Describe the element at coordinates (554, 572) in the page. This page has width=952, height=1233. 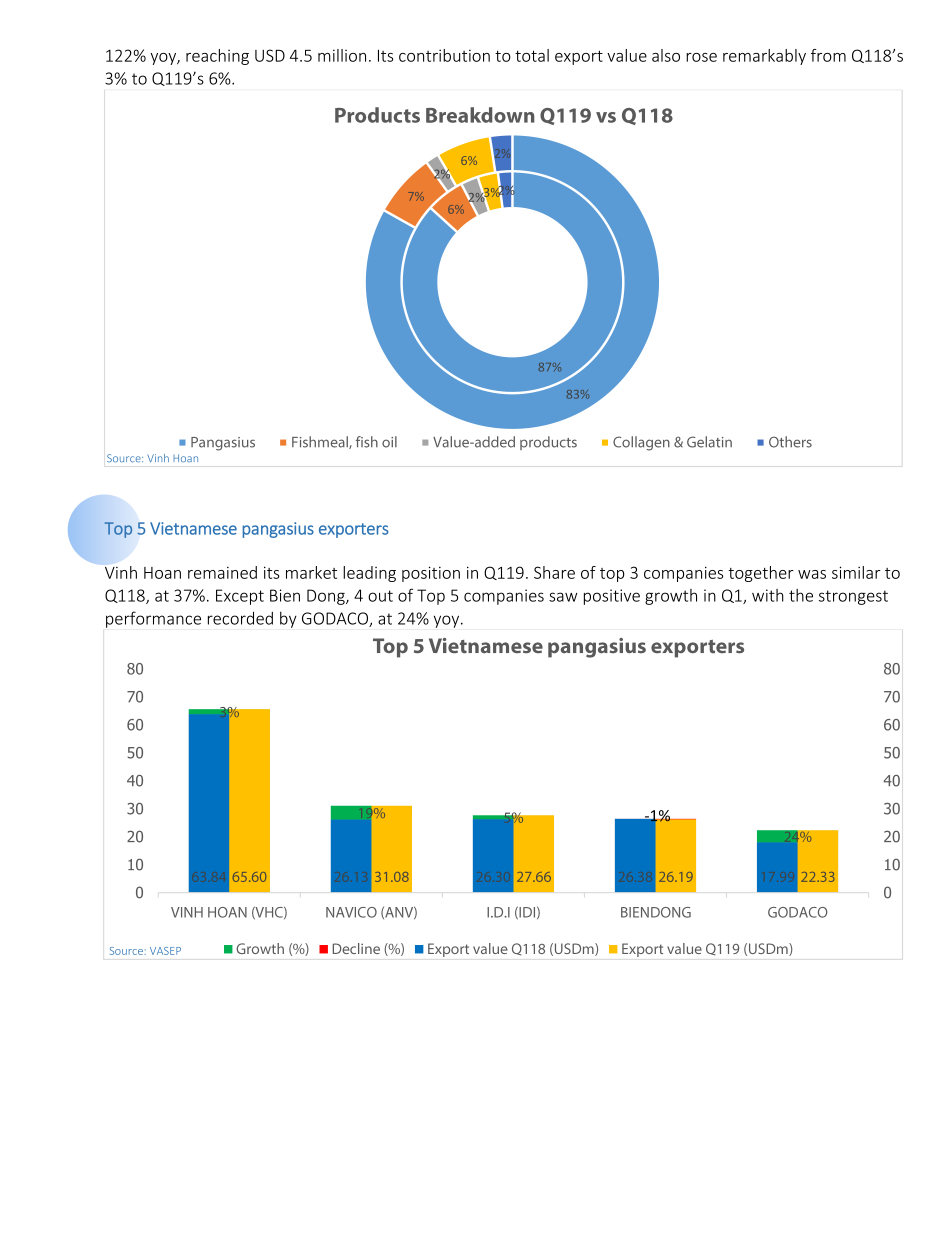
I see `Share` at that location.
